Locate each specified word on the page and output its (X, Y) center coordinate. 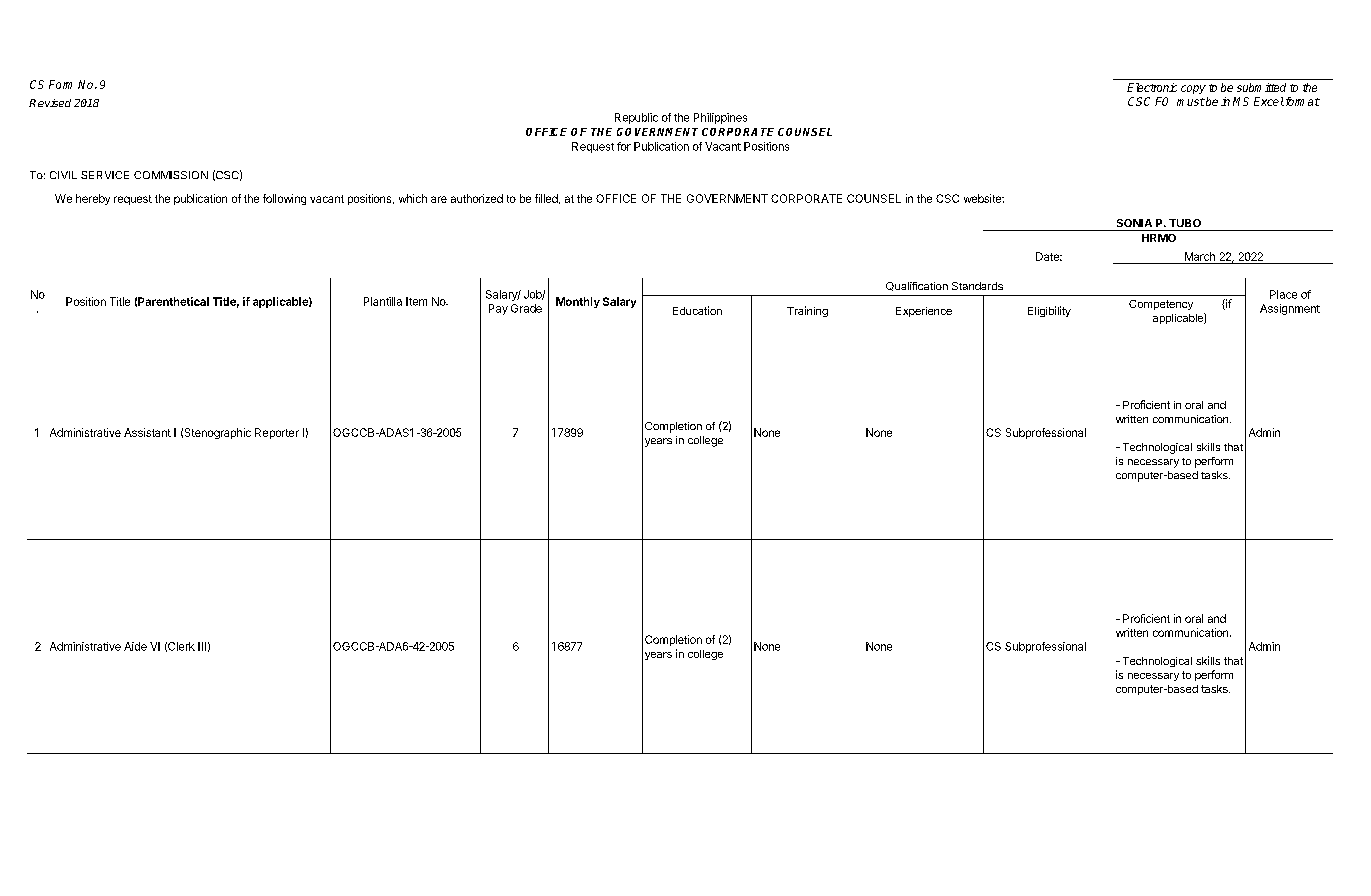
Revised (50, 103)
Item (416, 301)
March (1200, 256)
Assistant (147, 432)
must (1191, 102)
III (202, 646)
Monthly (578, 302)
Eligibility (1049, 311)
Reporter (277, 433)
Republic (636, 118)
